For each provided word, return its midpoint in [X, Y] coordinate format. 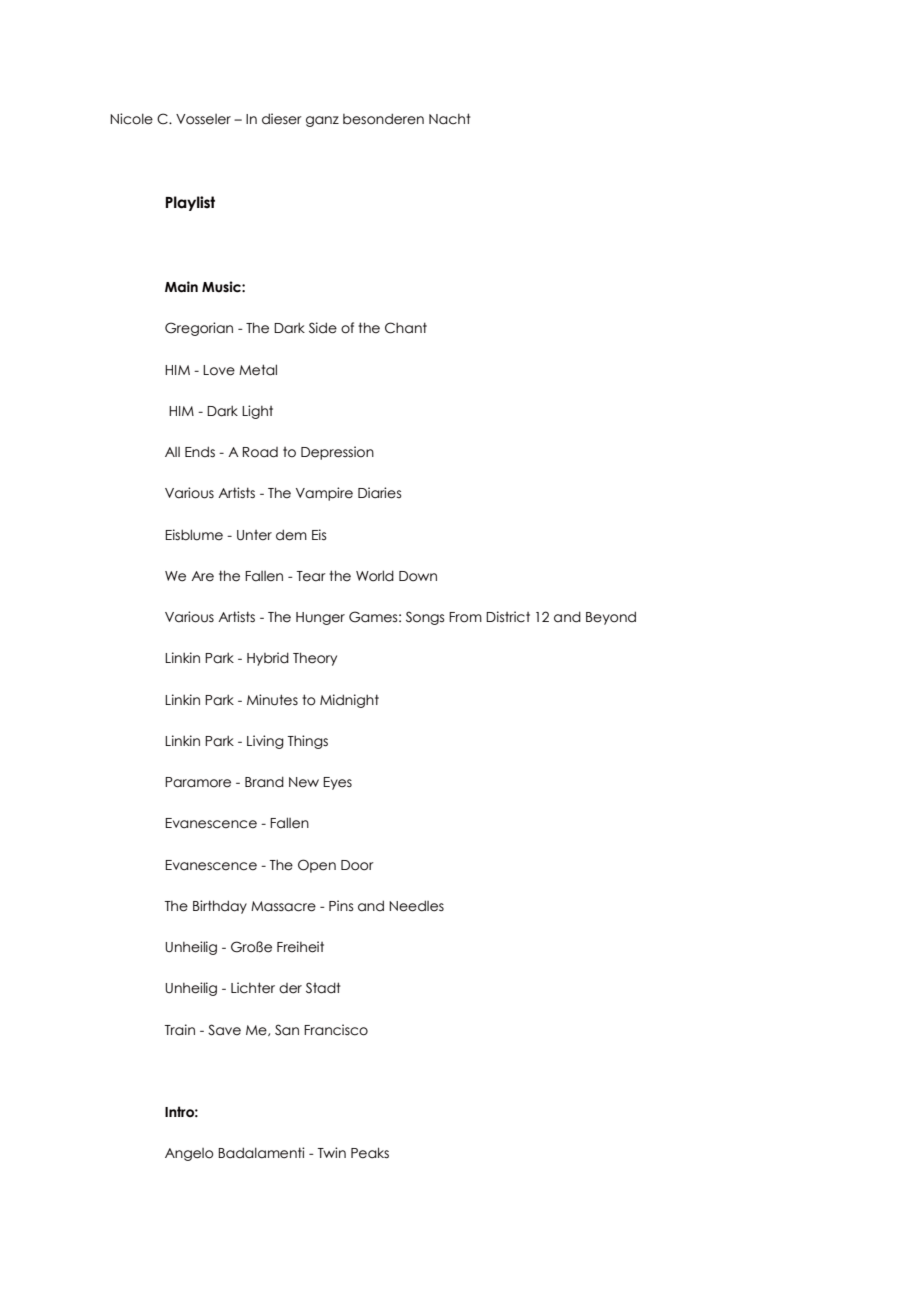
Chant [406, 328]
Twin [332, 1152]
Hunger [320, 618]
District [508, 617]
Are [202, 576]
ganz [322, 121]
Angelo [189, 1154]
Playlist [190, 203]
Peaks [370, 1153]
